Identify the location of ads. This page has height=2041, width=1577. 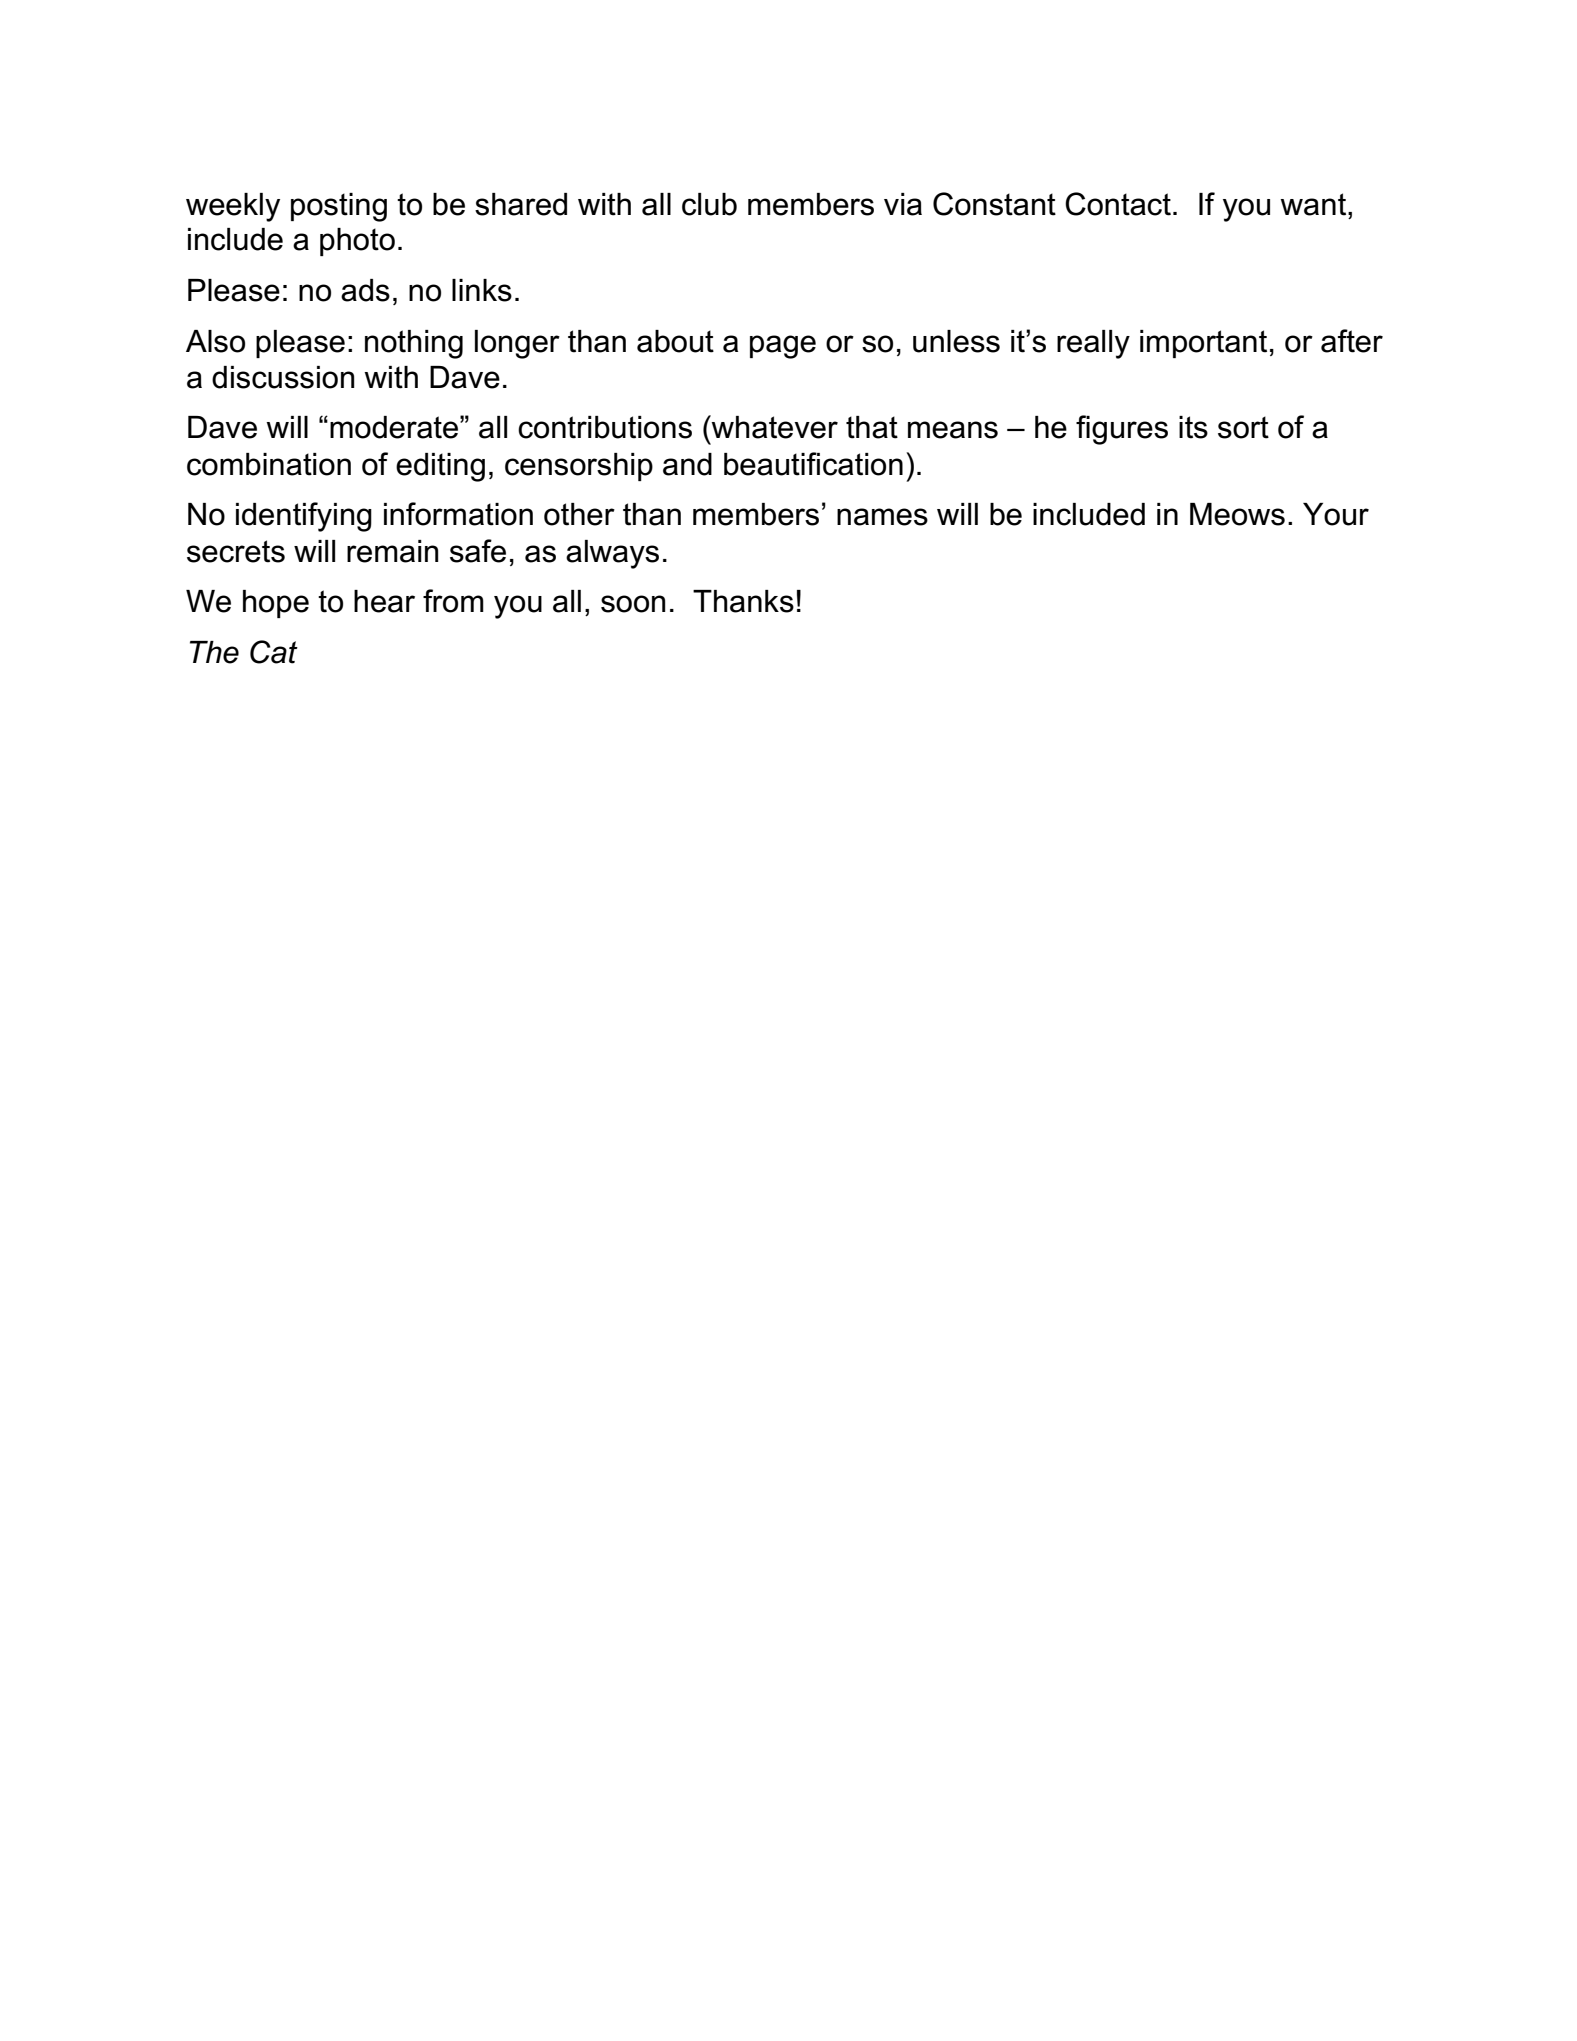
(365, 290).
